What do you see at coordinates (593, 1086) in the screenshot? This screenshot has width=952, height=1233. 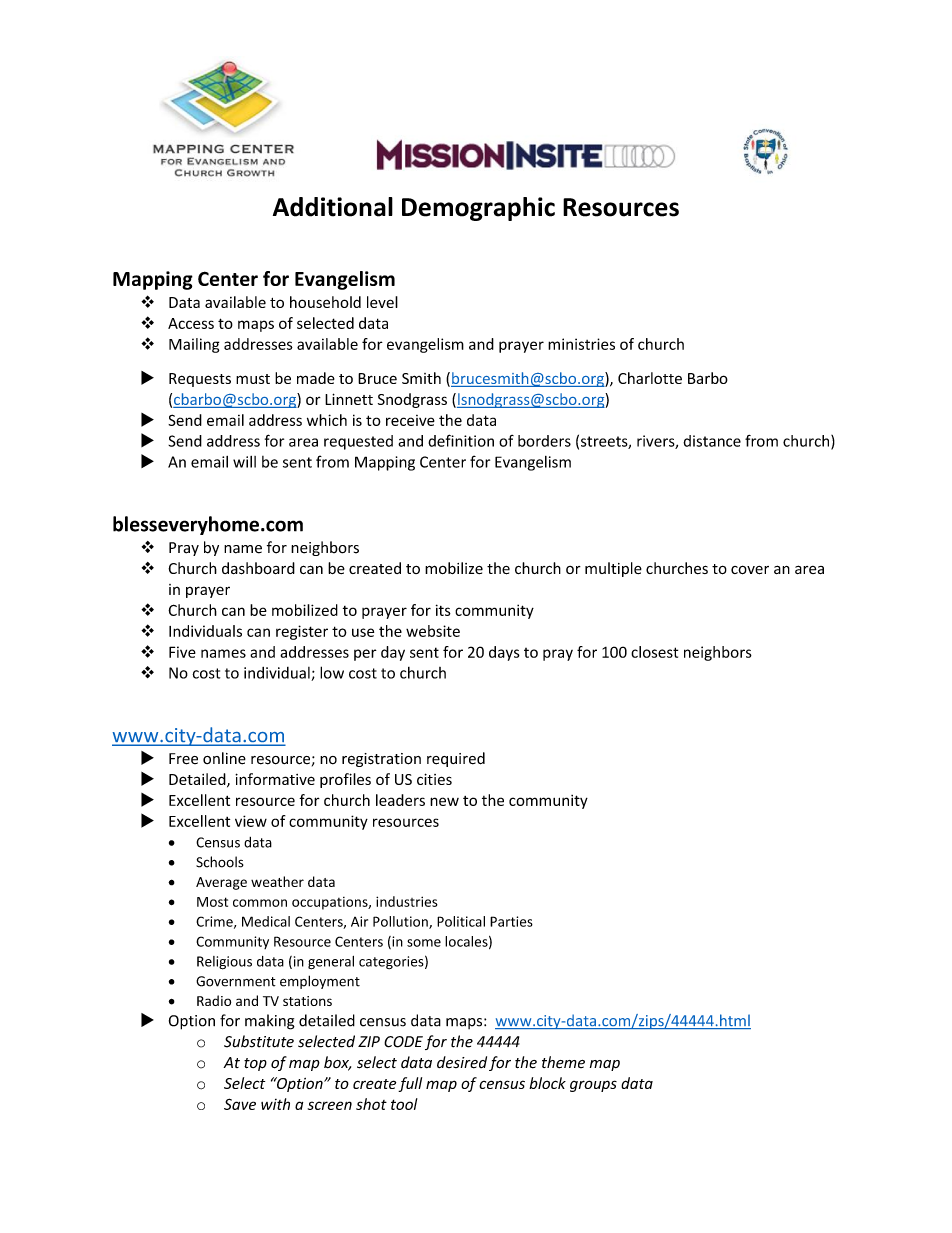 I see `groups` at bounding box center [593, 1086].
